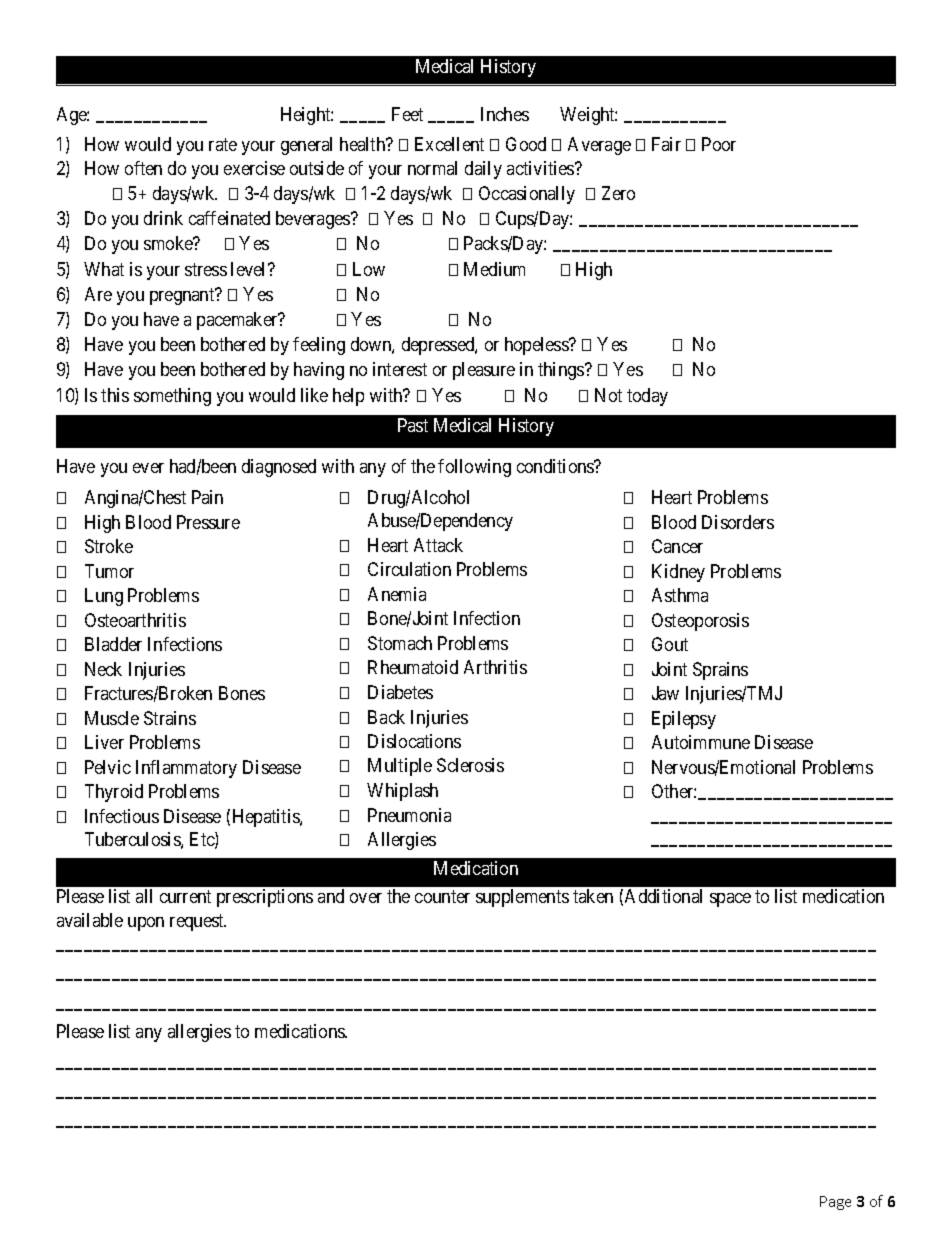 The height and width of the document is (1233, 952). Describe the element at coordinates (720, 671) in the document. I see `Sprains` at that location.
